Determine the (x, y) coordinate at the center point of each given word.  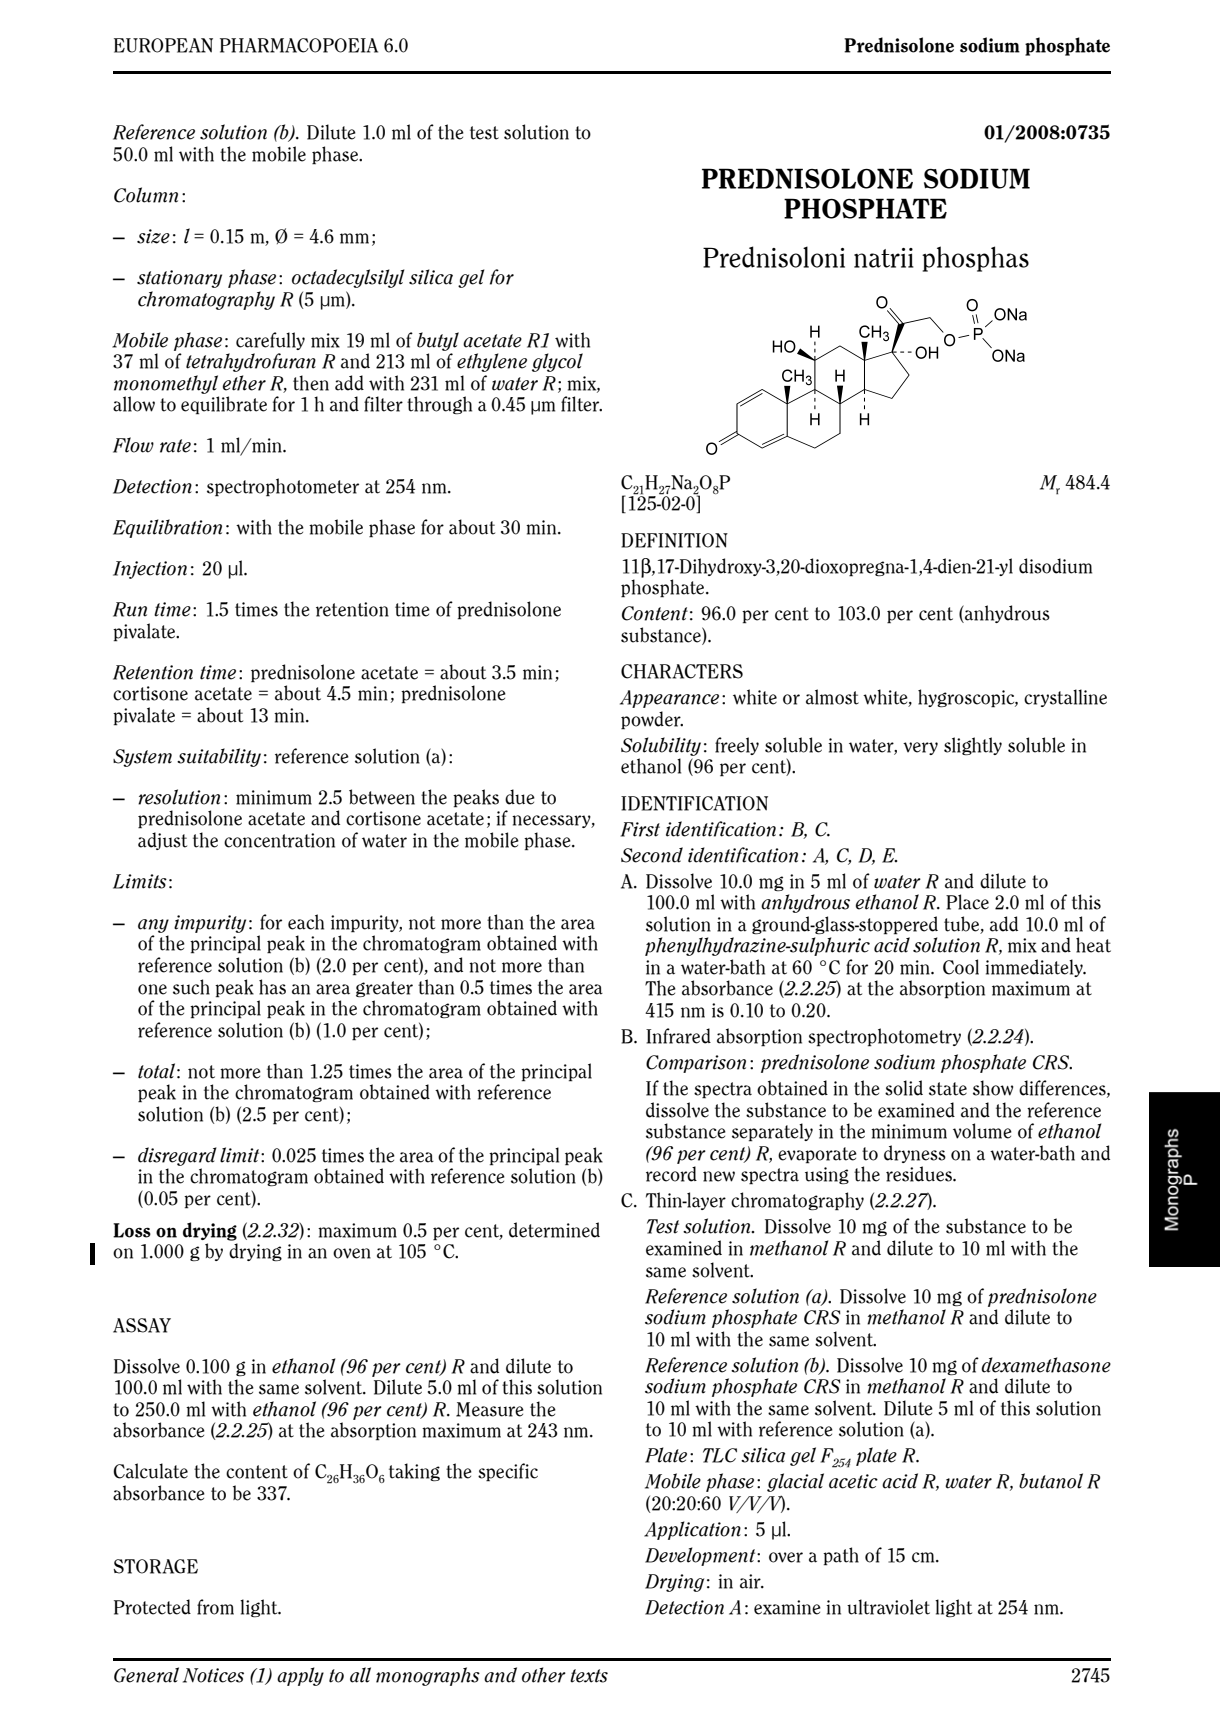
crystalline (1065, 698)
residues (920, 1174)
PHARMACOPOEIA (299, 45)
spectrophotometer (283, 487)
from (215, 1607)
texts (589, 1676)
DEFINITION (674, 540)
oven (352, 1253)
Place (967, 902)
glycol (557, 362)
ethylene (492, 362)
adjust (162, 841)
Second (652, 855)
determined (554, 1230)
